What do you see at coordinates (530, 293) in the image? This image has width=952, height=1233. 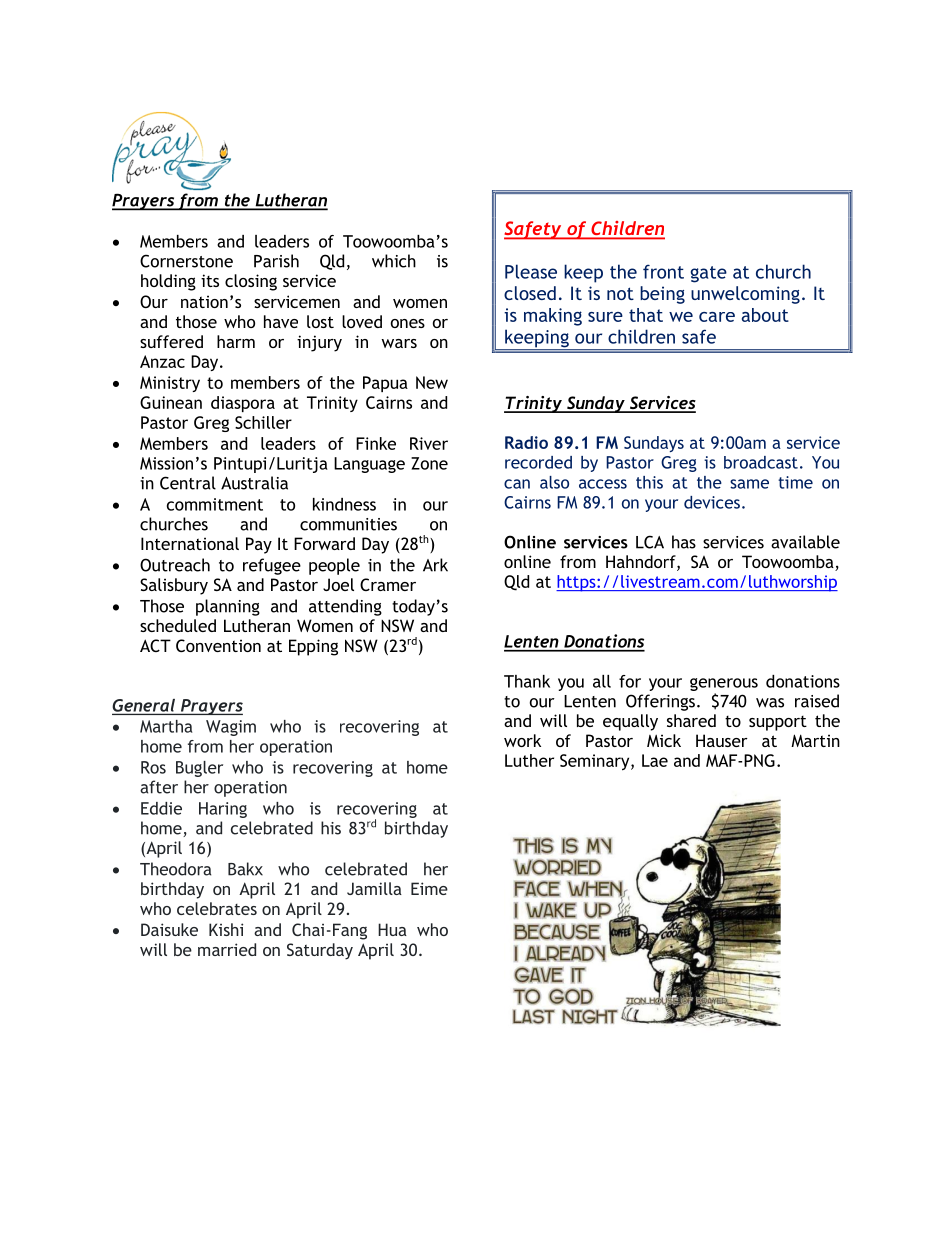 I see `closed` at bounding box center [530, 293].
